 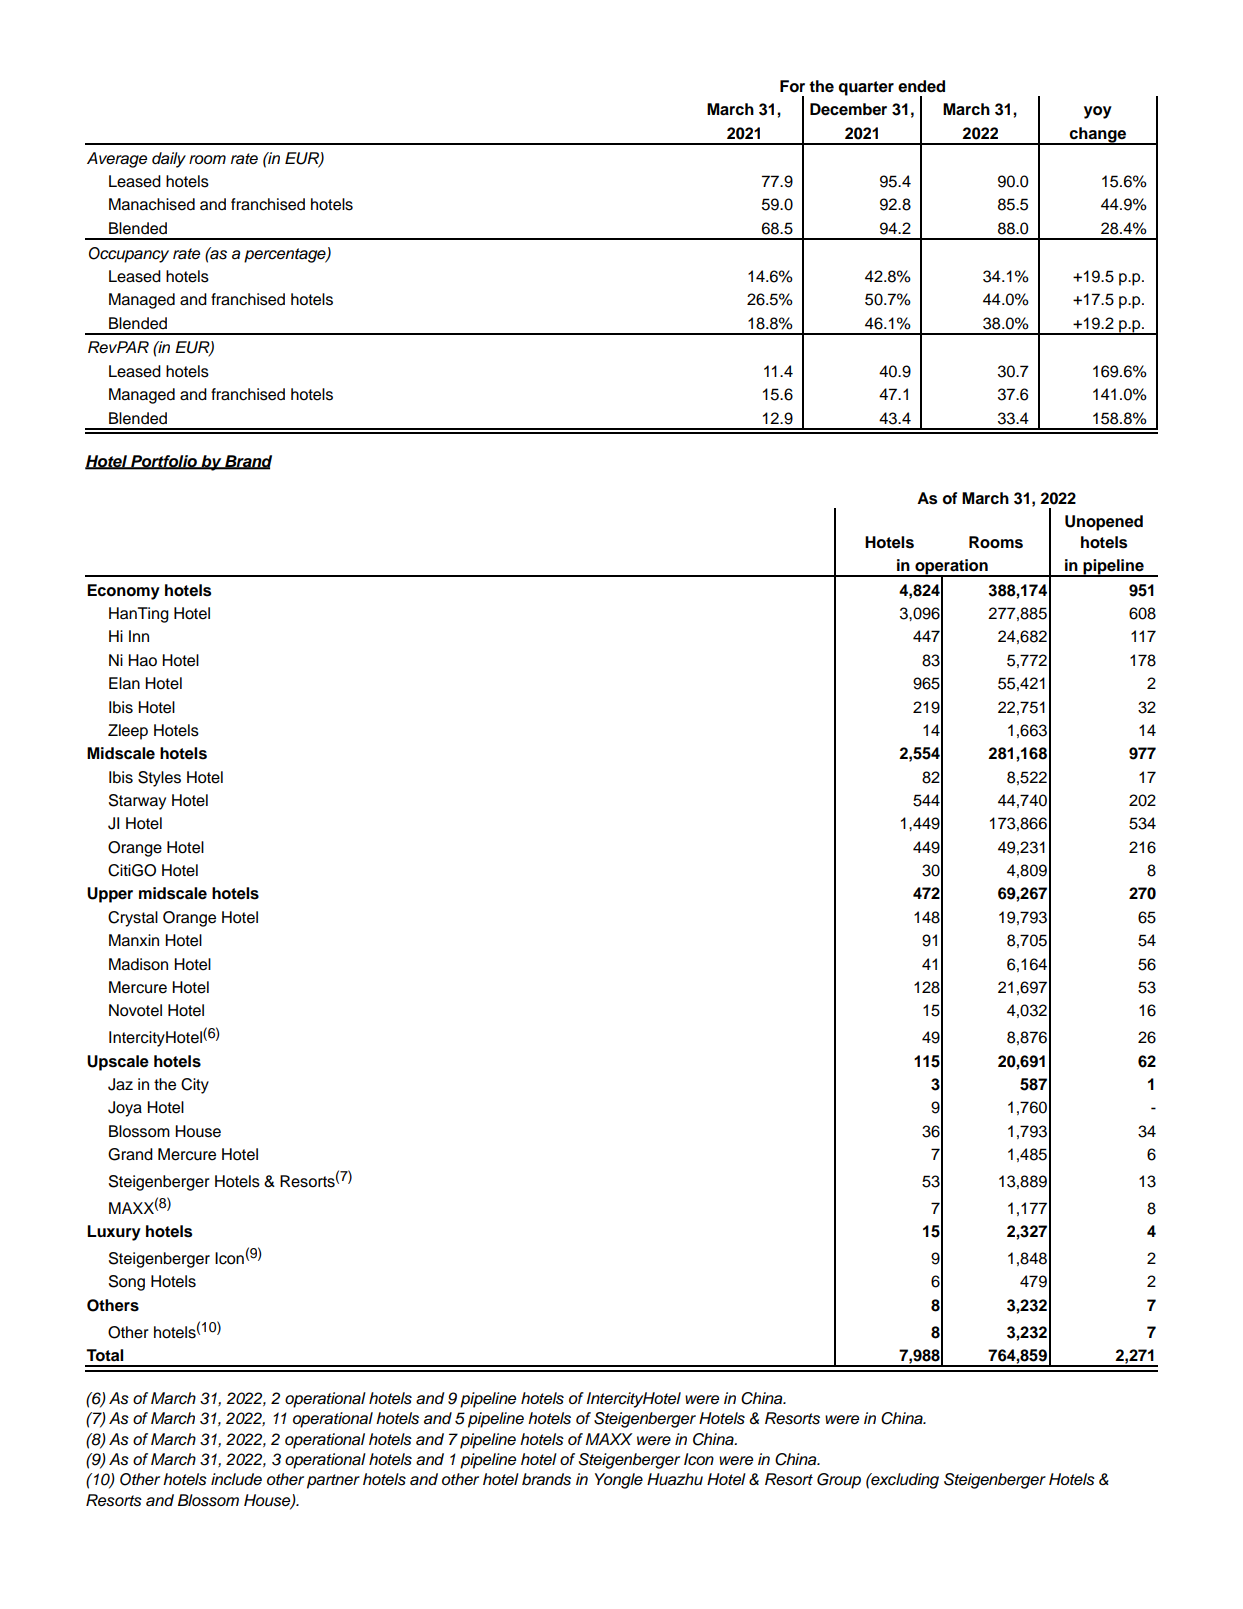 What do you see at coordinates (159, 779) in the image?
I see `Styles` at bounding box center [159, 779].
